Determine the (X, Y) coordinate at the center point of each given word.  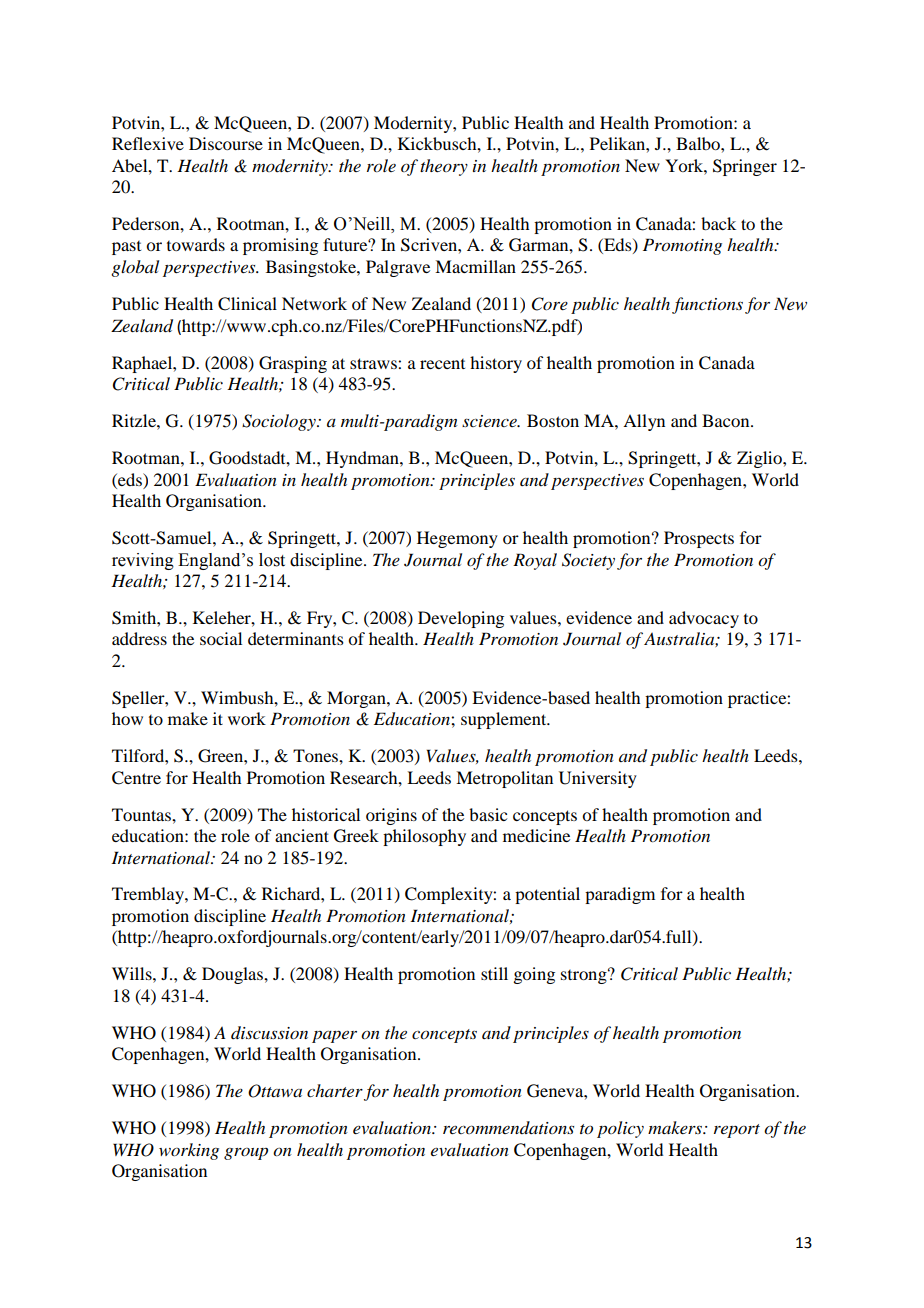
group (246, 1154)
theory (444, 167)
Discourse (226, 143)
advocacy (704, 619)
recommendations (508, 1127)
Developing (461, 619)
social (221, 638)
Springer (745, 167)
